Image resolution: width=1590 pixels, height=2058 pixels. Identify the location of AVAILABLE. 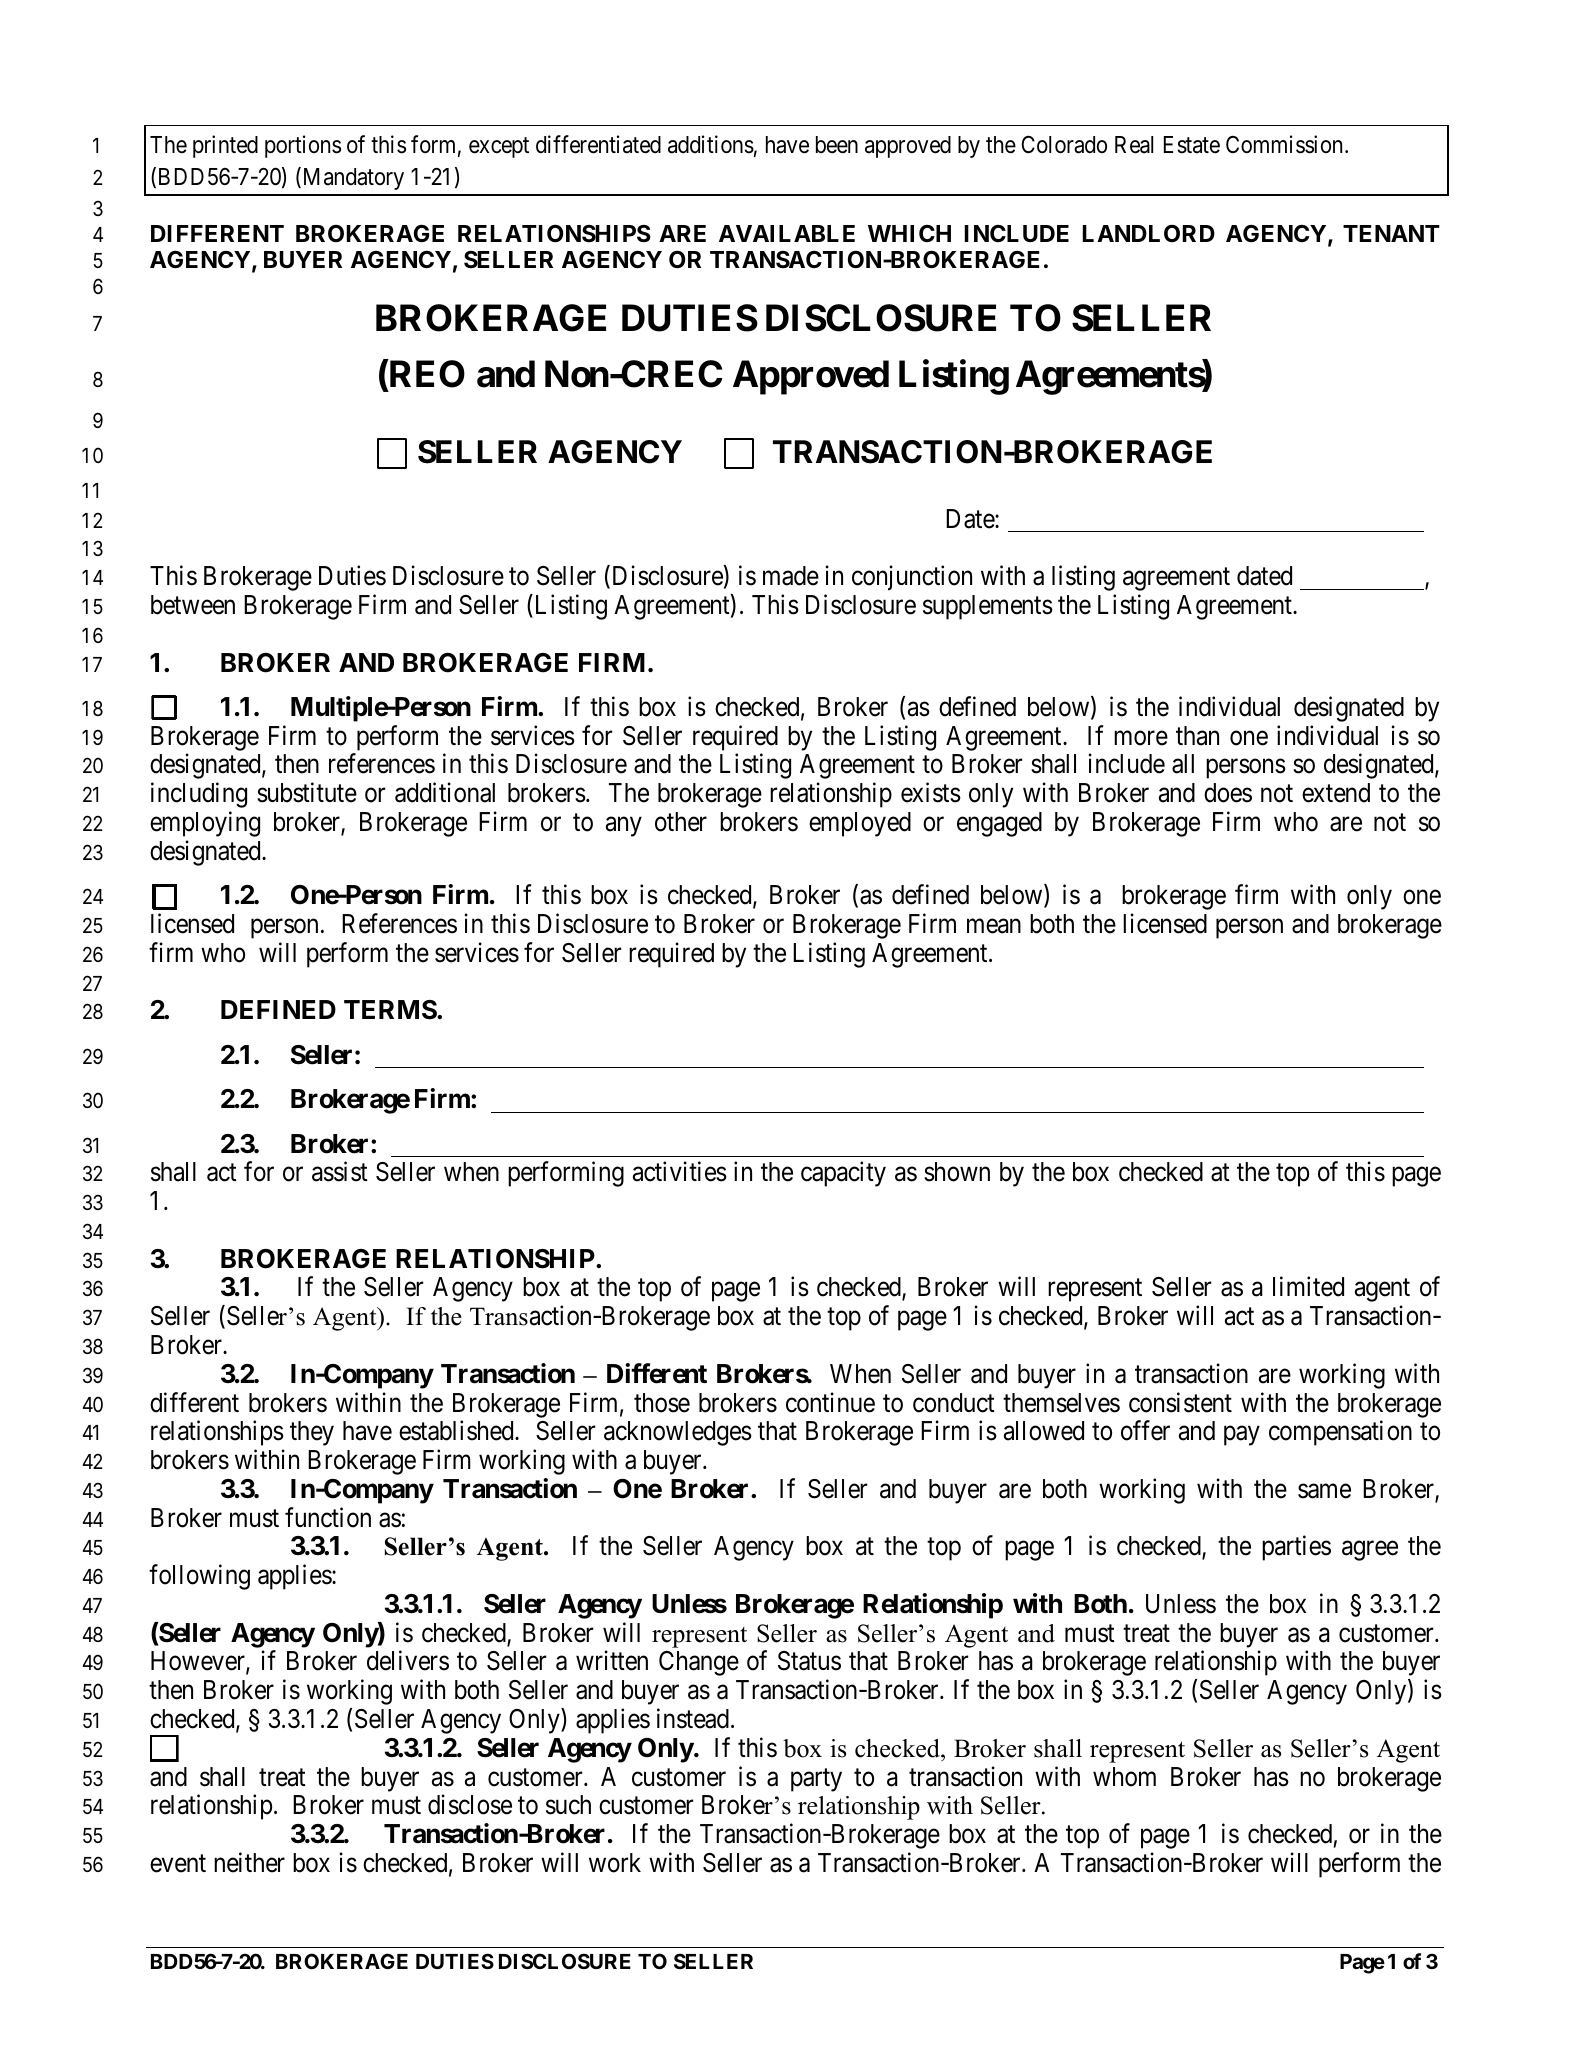
(787, 233).
